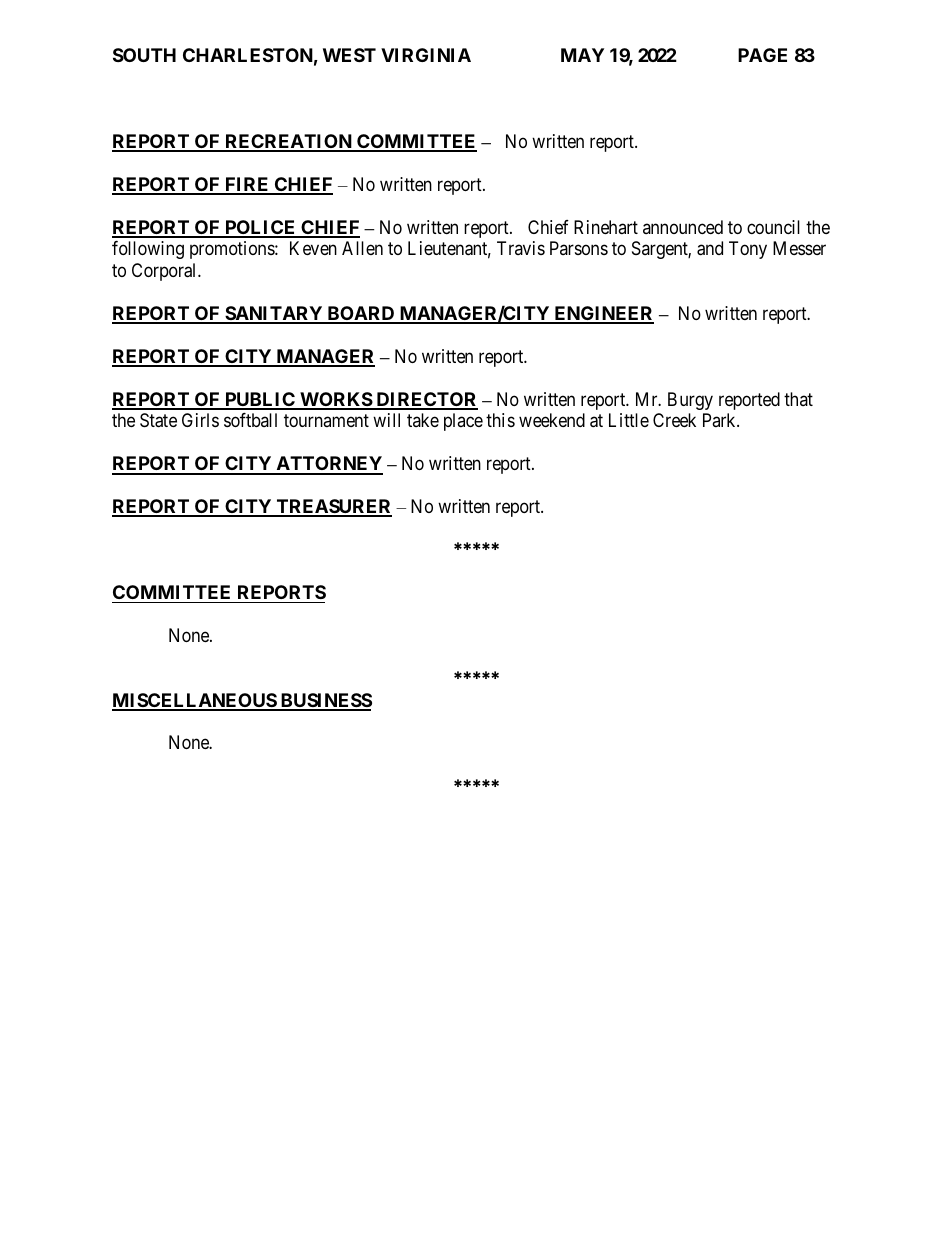 This screenshot has width=952, height=1233. What do you see at coordinates (521, 248) in the screenshot?
I see `Travis` at bounding box center [521, 248].
